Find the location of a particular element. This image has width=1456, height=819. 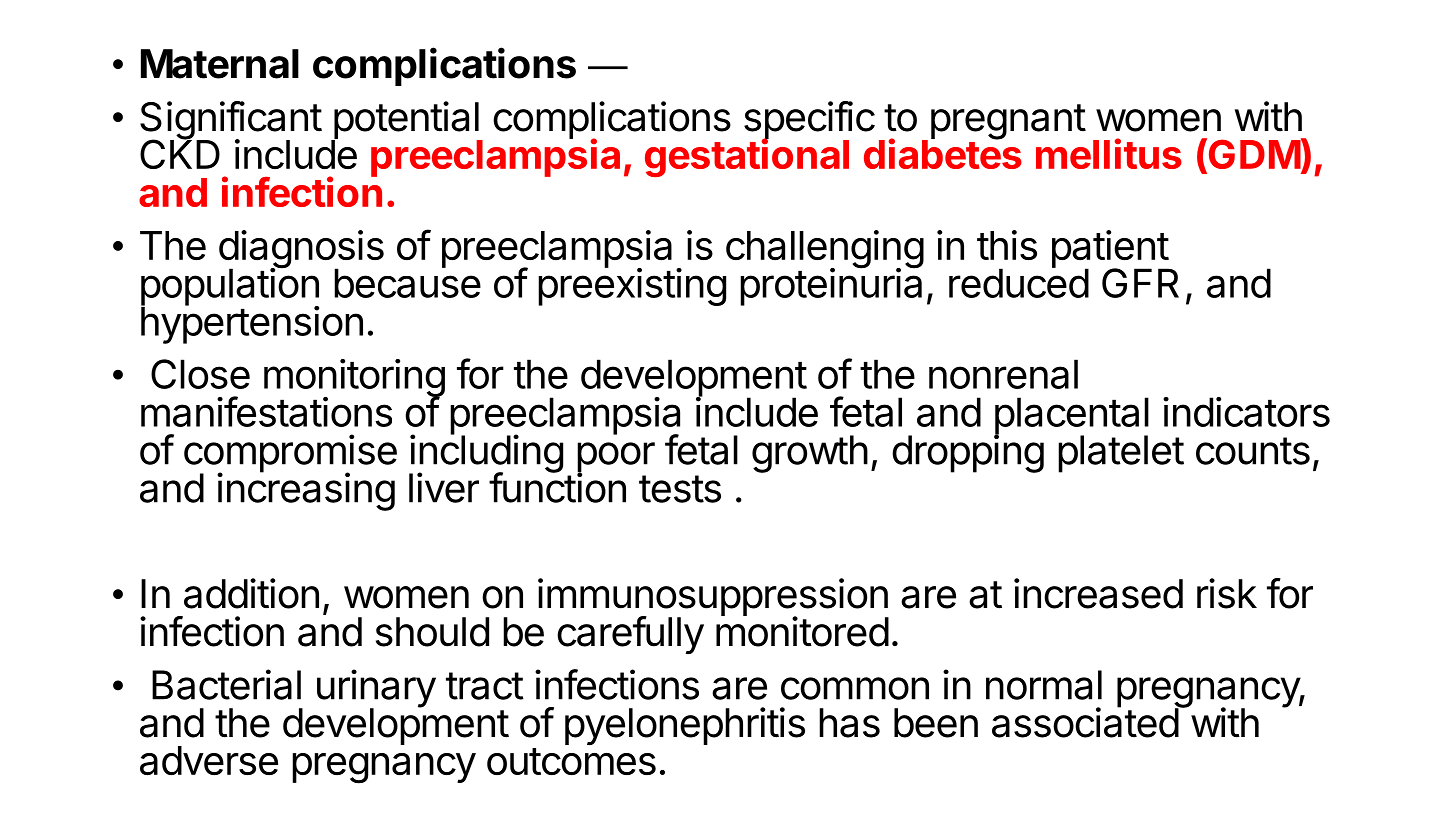

pyelonephritis is located at coordinates (685, 726).
